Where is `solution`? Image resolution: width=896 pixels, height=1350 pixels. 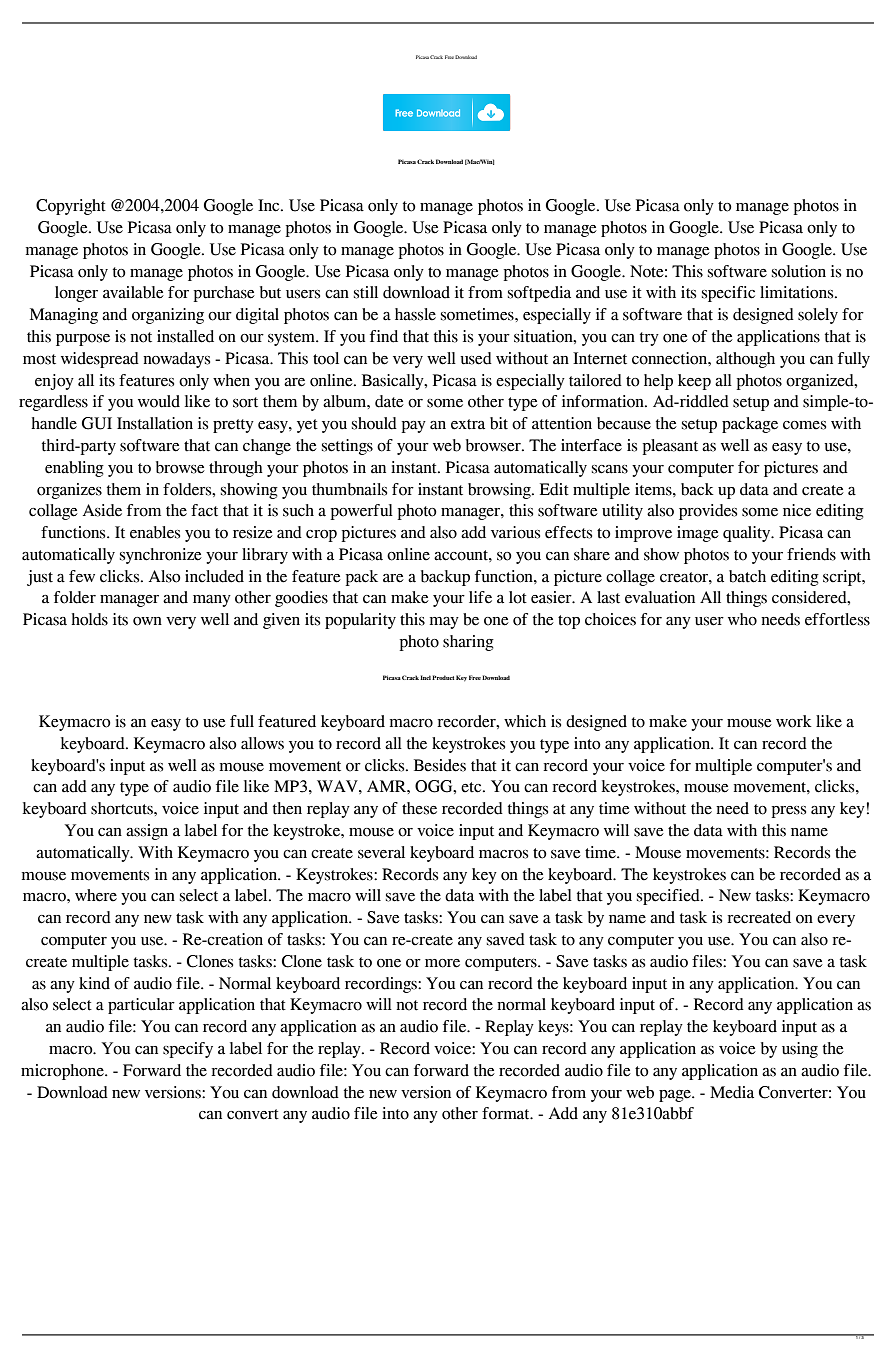
solution is located at coordinates (799, 271).
